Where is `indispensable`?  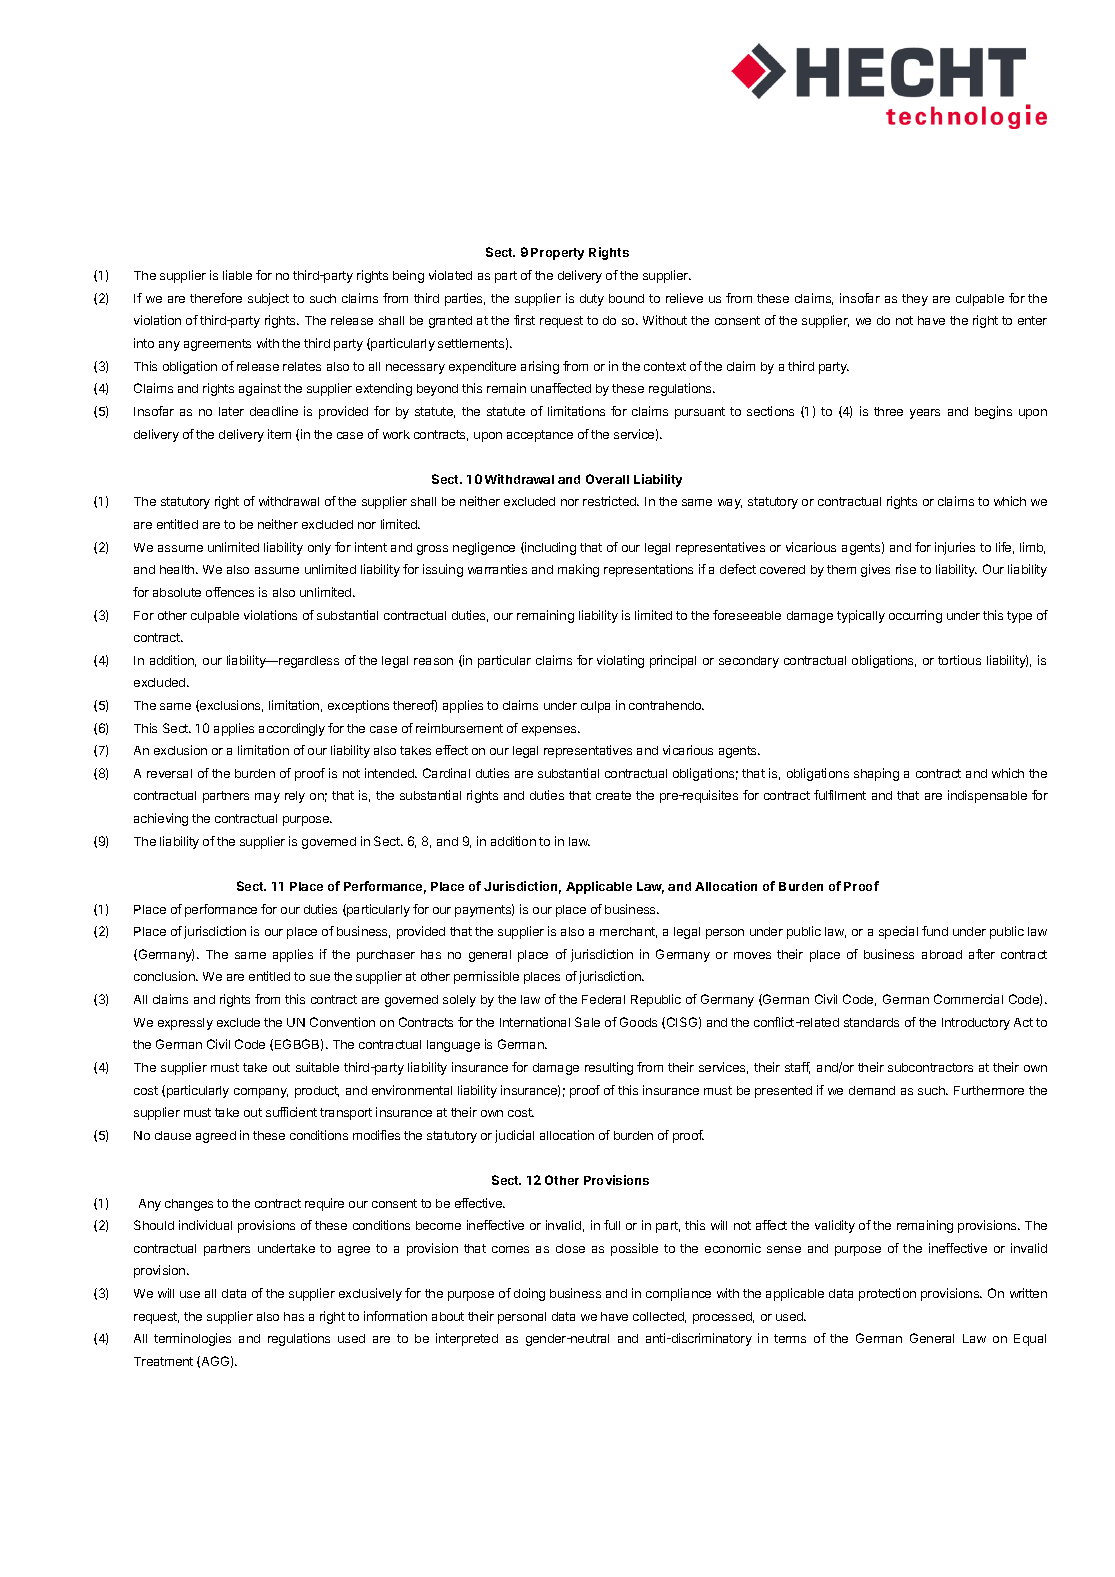 indispensable is located at coordinates (987, 796).
